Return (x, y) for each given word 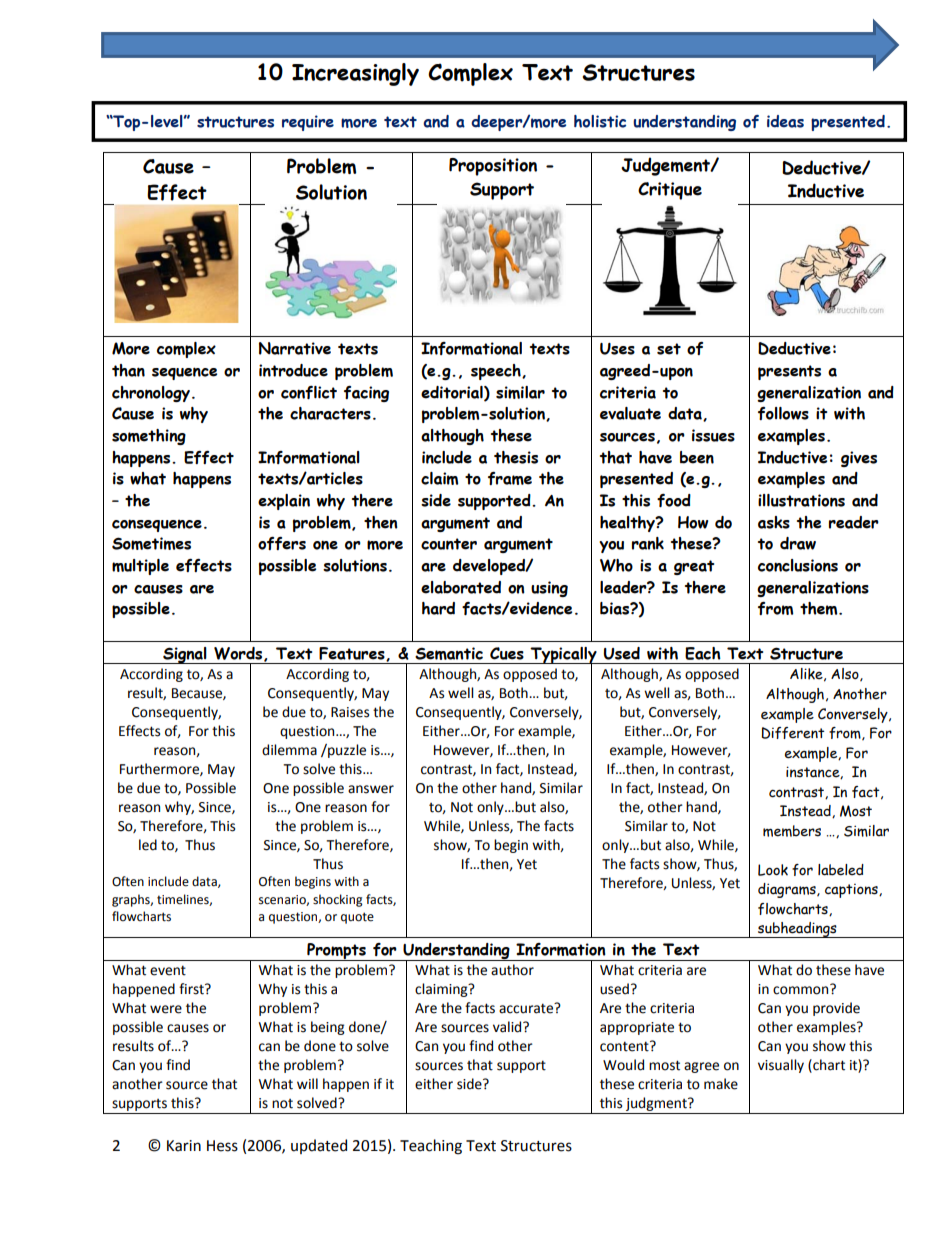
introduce (293, 370)
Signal (185, 655)
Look (773, 870)
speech (497, 372)
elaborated (461, 587)
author (512, 970)
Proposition (493, 167)
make (721, 1084)
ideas (785, 121)
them (820, 608)
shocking (338, 900)
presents (789, 372)
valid (508, 1027)
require (308, 123)
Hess (222, 1146)
